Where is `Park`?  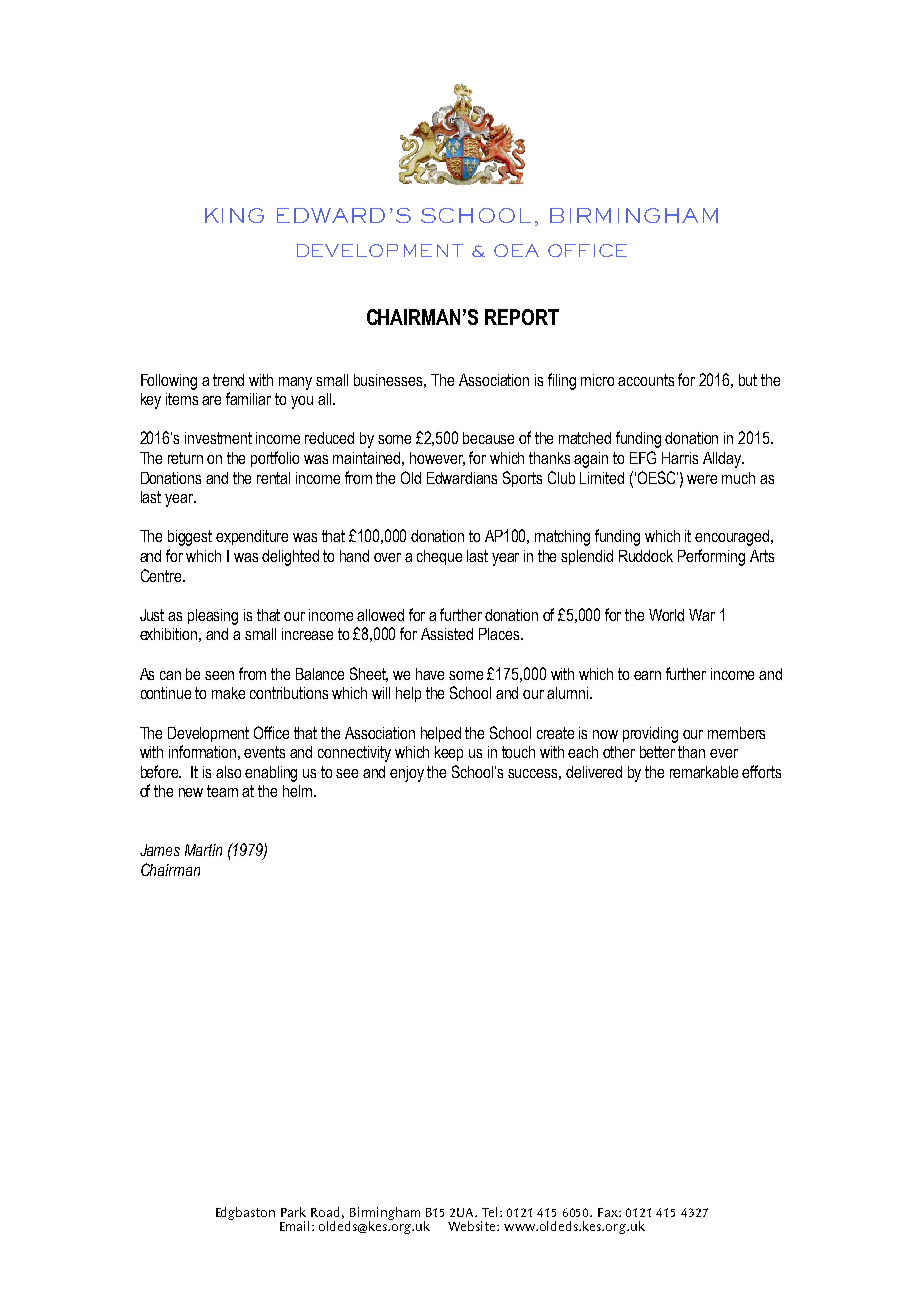
Park is located at coordinates (293, 1212).
